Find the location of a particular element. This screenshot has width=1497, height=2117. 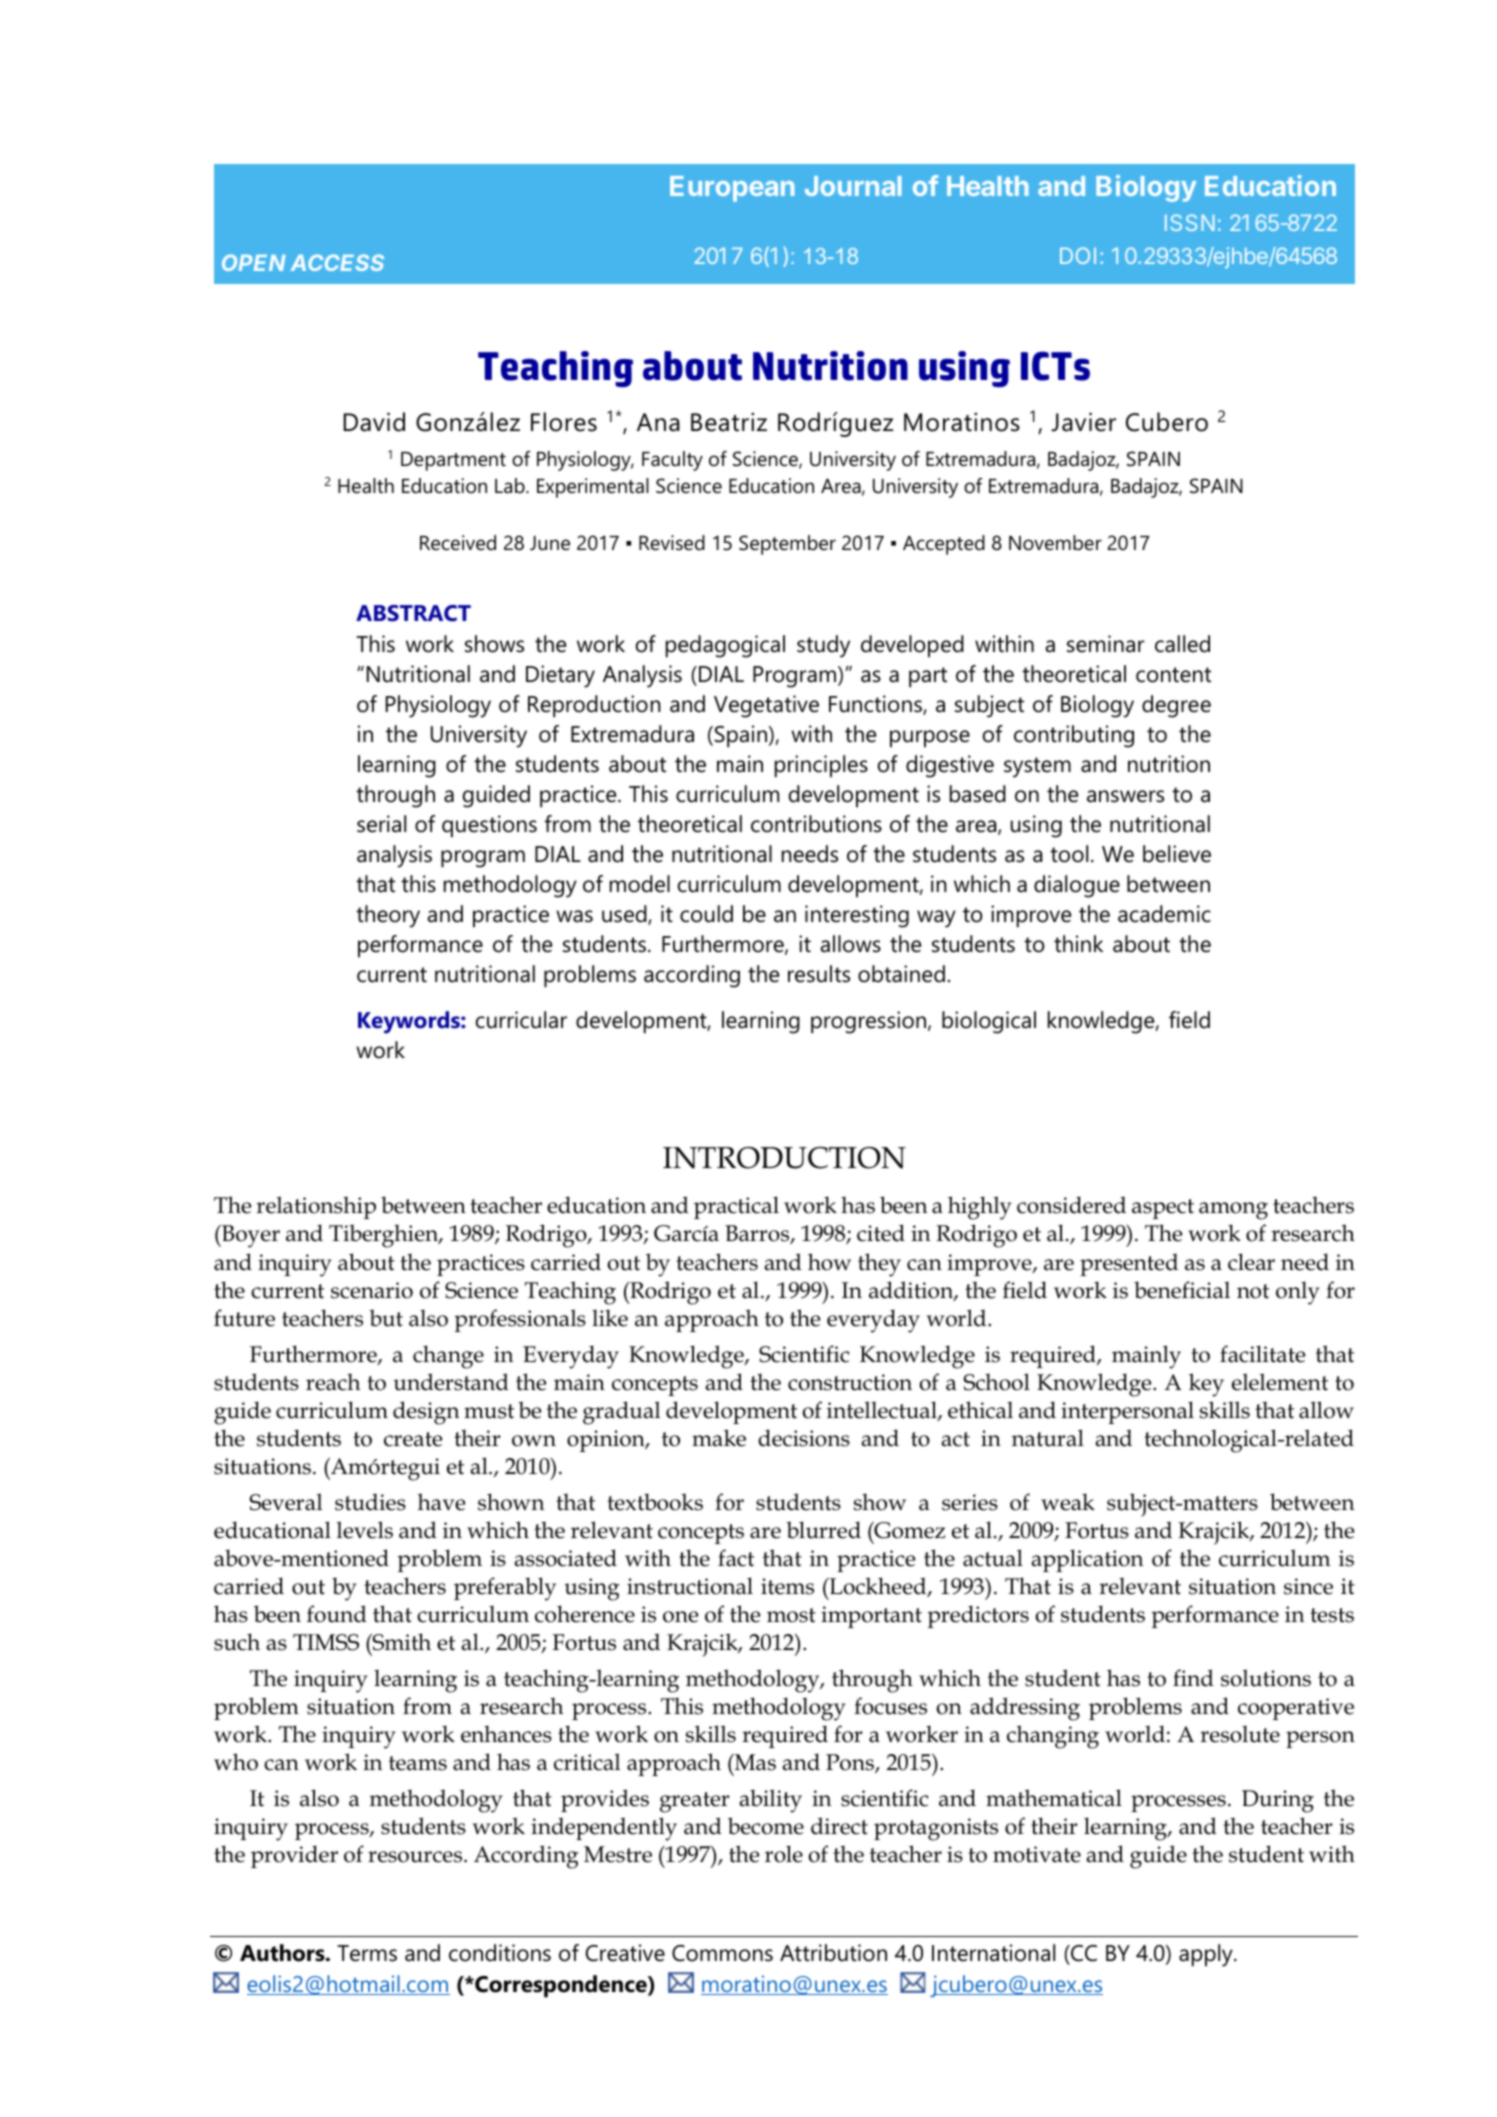

interesting is located at coordinates (857, 916).
